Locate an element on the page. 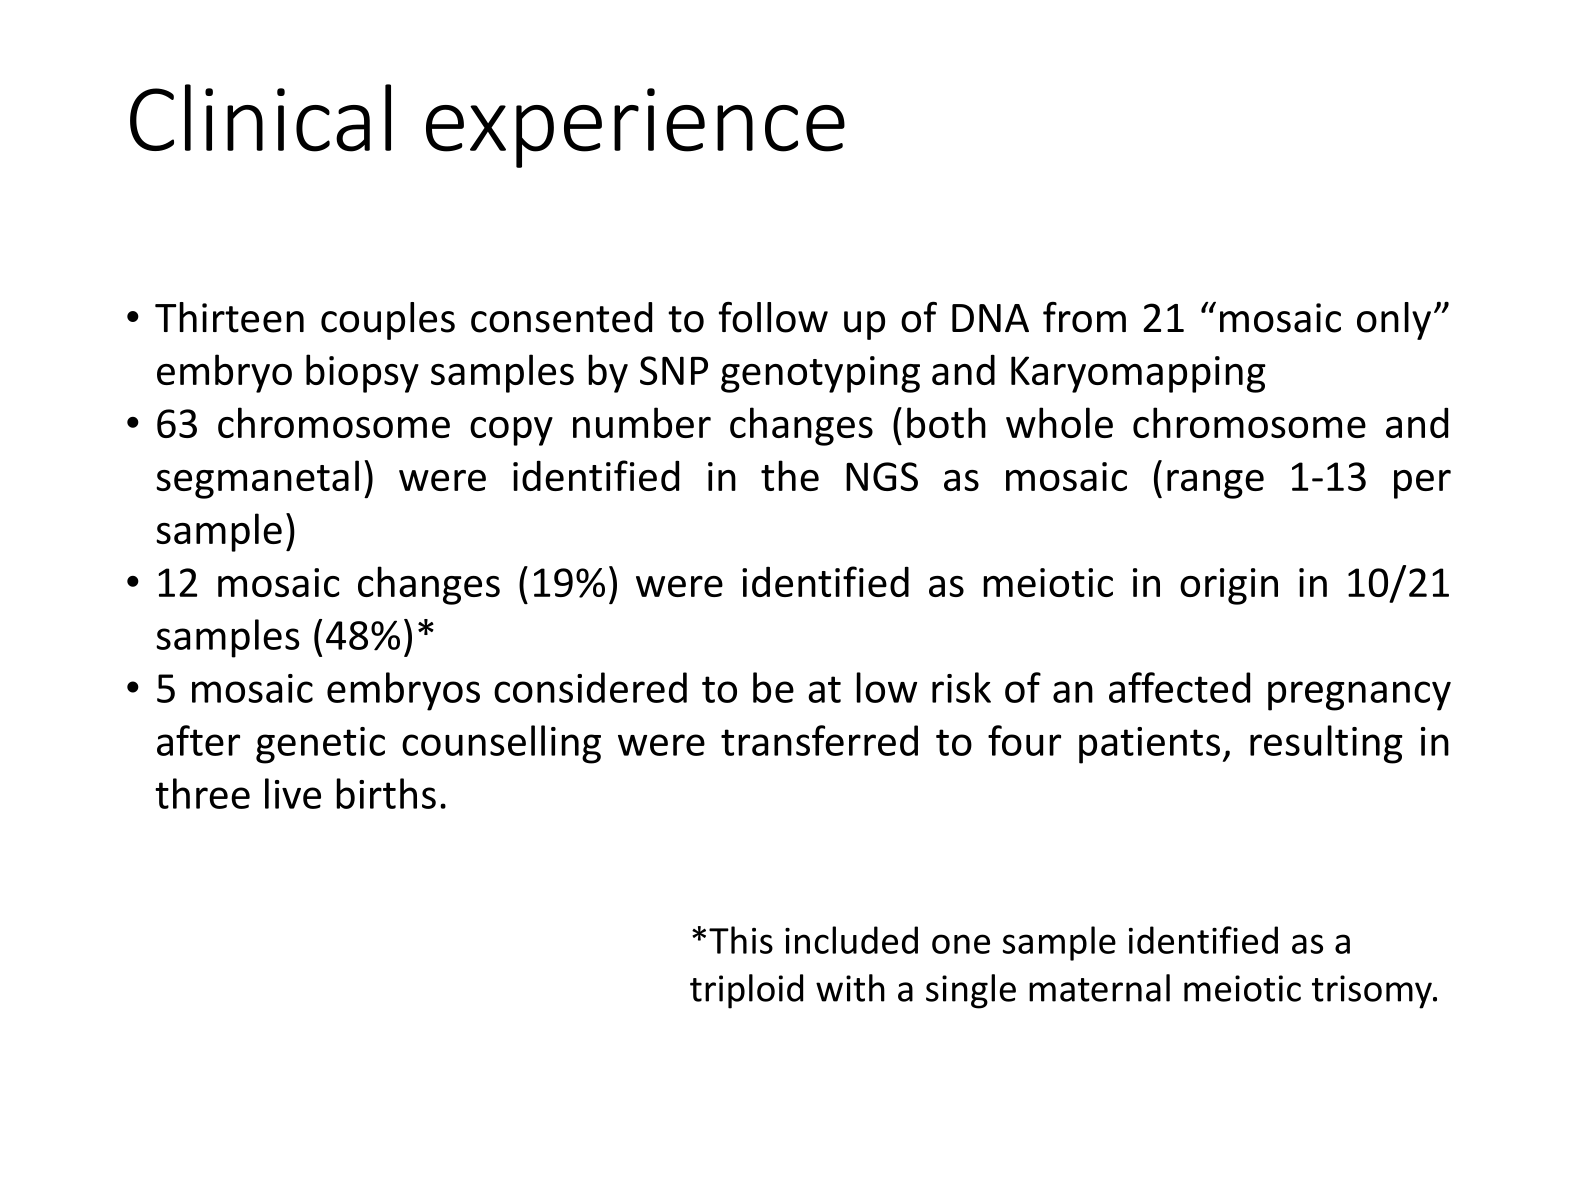 This page has height=1191, width=1587. only is located at coordinates (1394, 321).
